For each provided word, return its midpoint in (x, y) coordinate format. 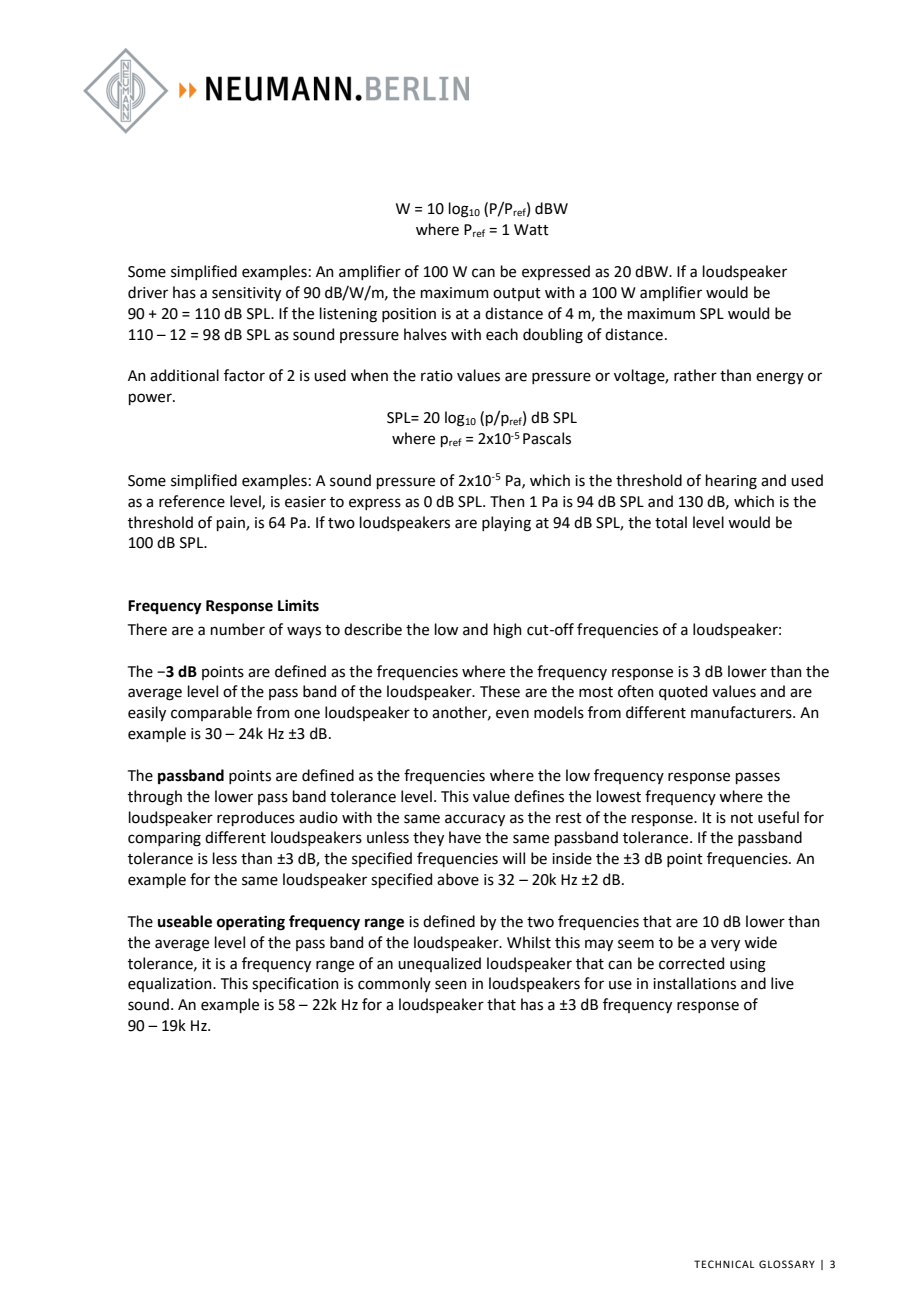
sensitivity (246, 294)
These (500, 691)
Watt (531, 230)
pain (232, 524)
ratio (437, 376)
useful (778, 817)
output (517, 294)
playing (506, 524)
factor (244, 375)
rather (695, 375)
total (671, 522)
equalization (171, 984)
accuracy (475, 820)
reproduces (256, 818)
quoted (683, 692)
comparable (211, 713)
